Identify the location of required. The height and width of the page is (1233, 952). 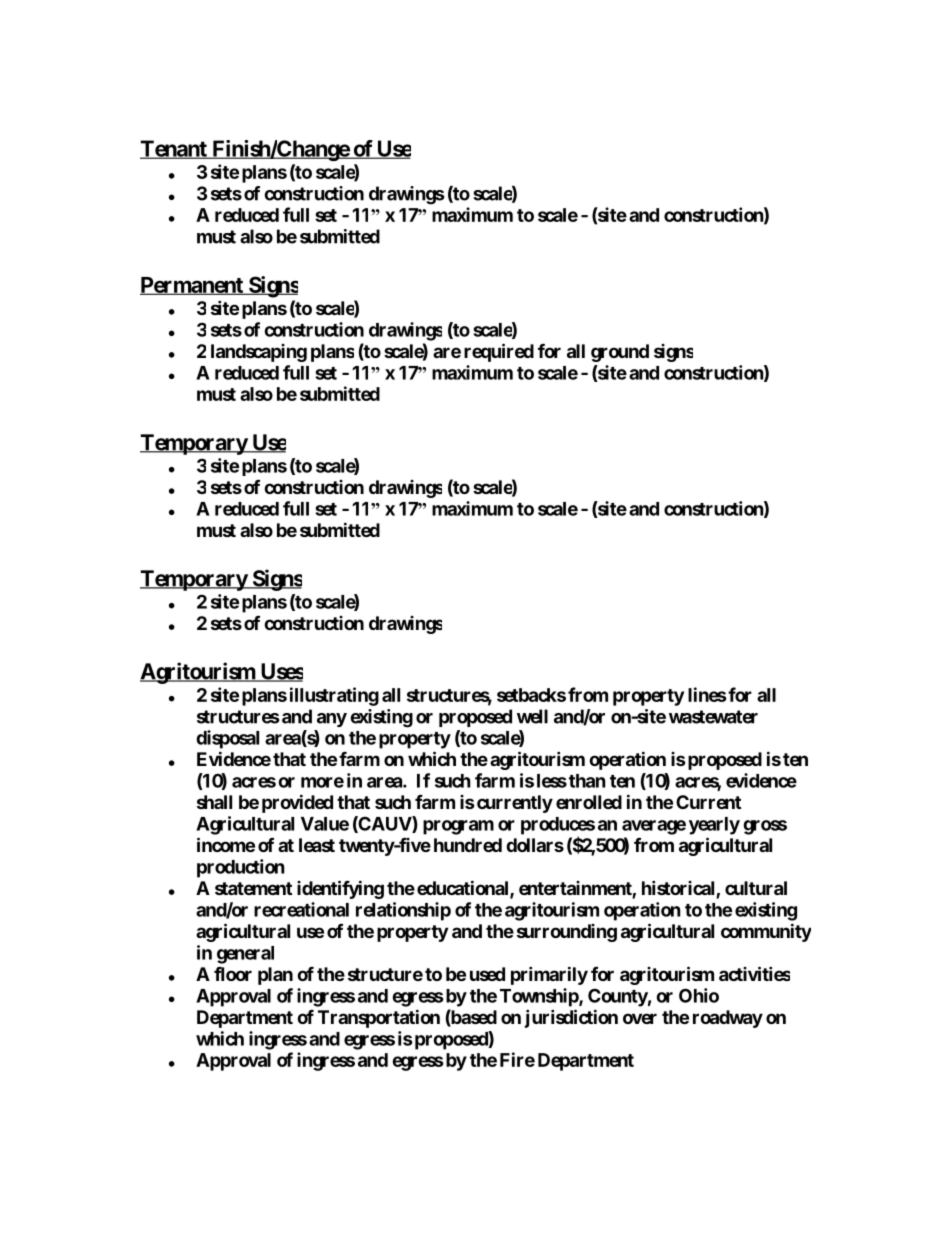
(499, 352).
